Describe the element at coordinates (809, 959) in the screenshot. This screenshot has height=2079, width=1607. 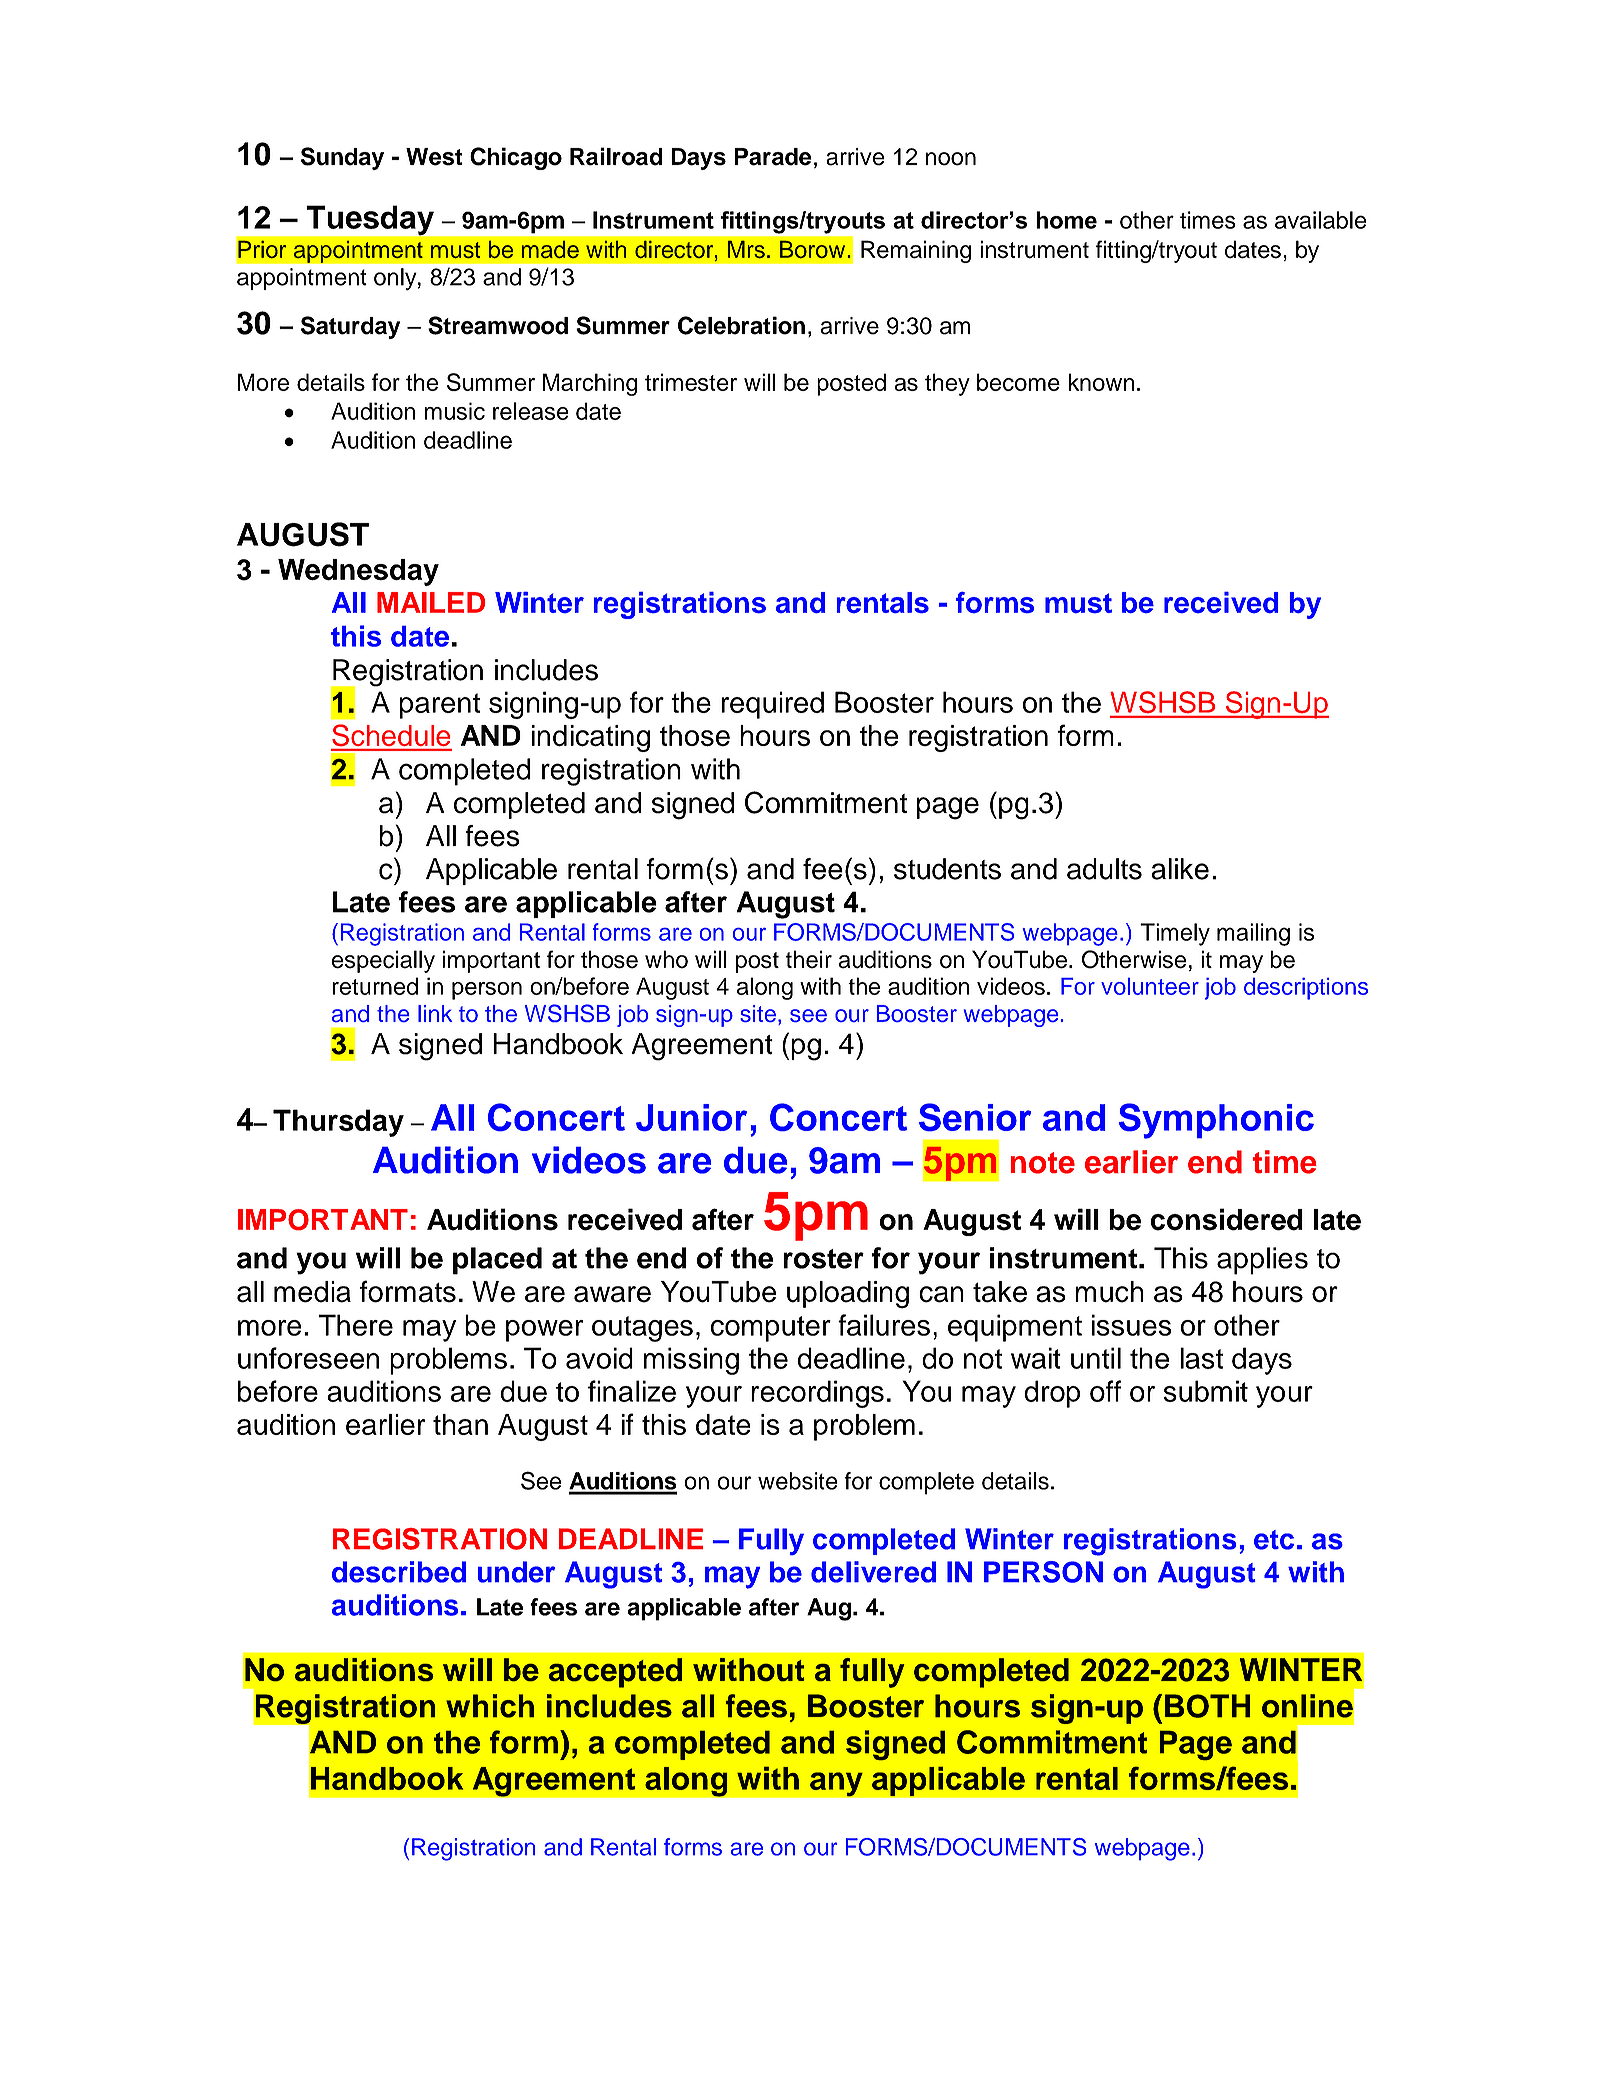
I see `their` at that location.
